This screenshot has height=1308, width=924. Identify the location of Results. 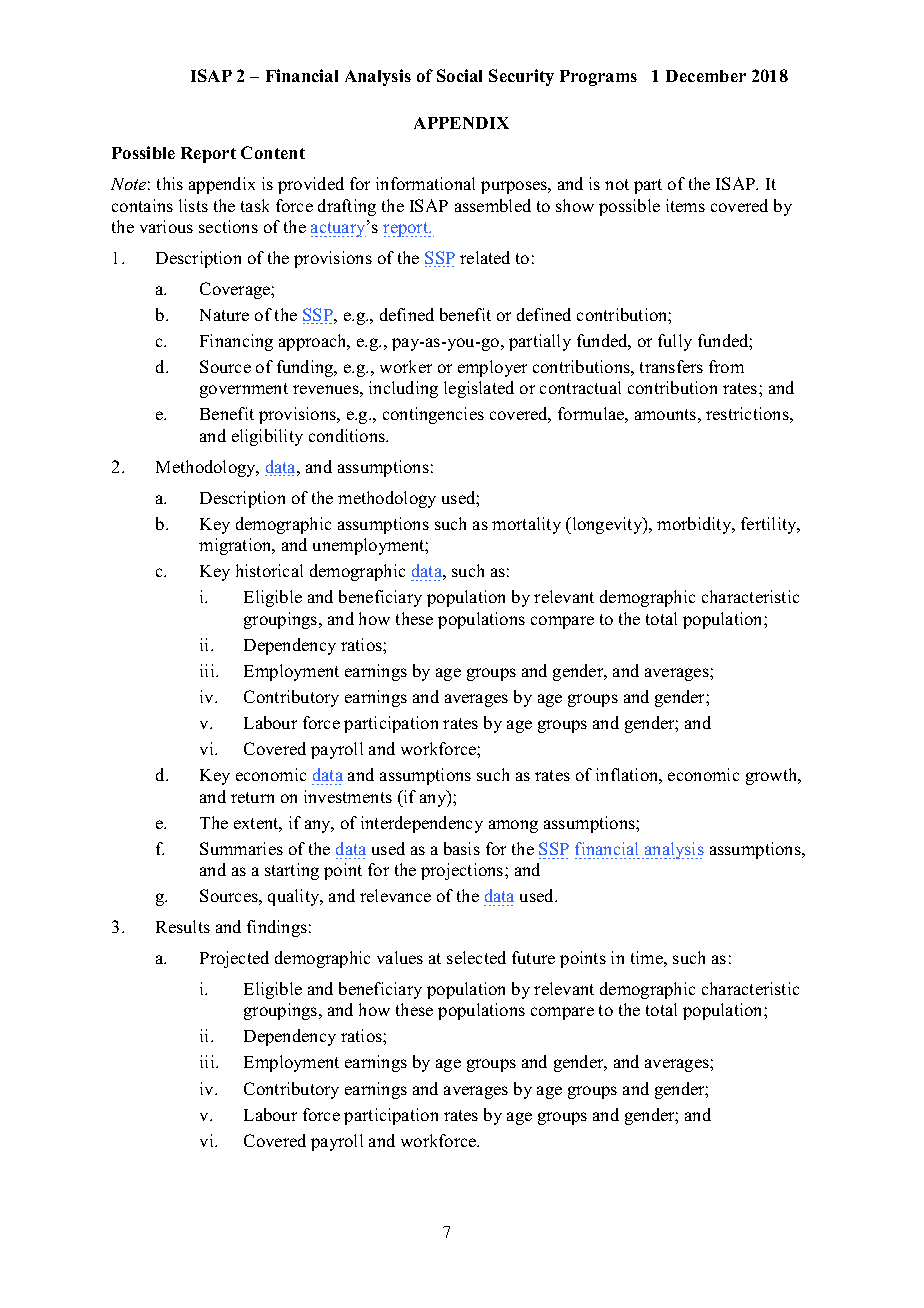
(183, 926).
